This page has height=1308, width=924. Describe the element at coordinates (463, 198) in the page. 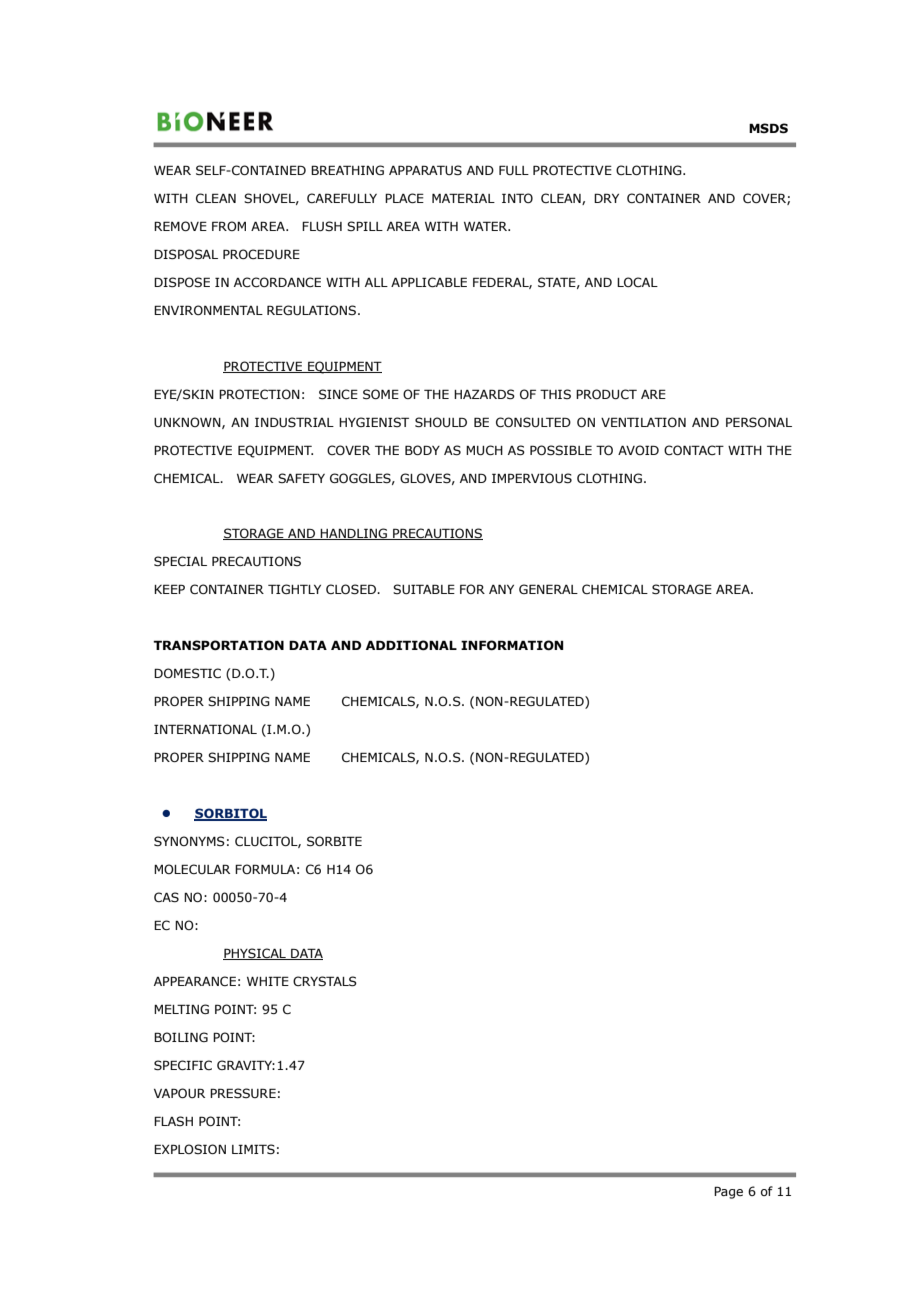

I see `MATERIAL` at that location.
